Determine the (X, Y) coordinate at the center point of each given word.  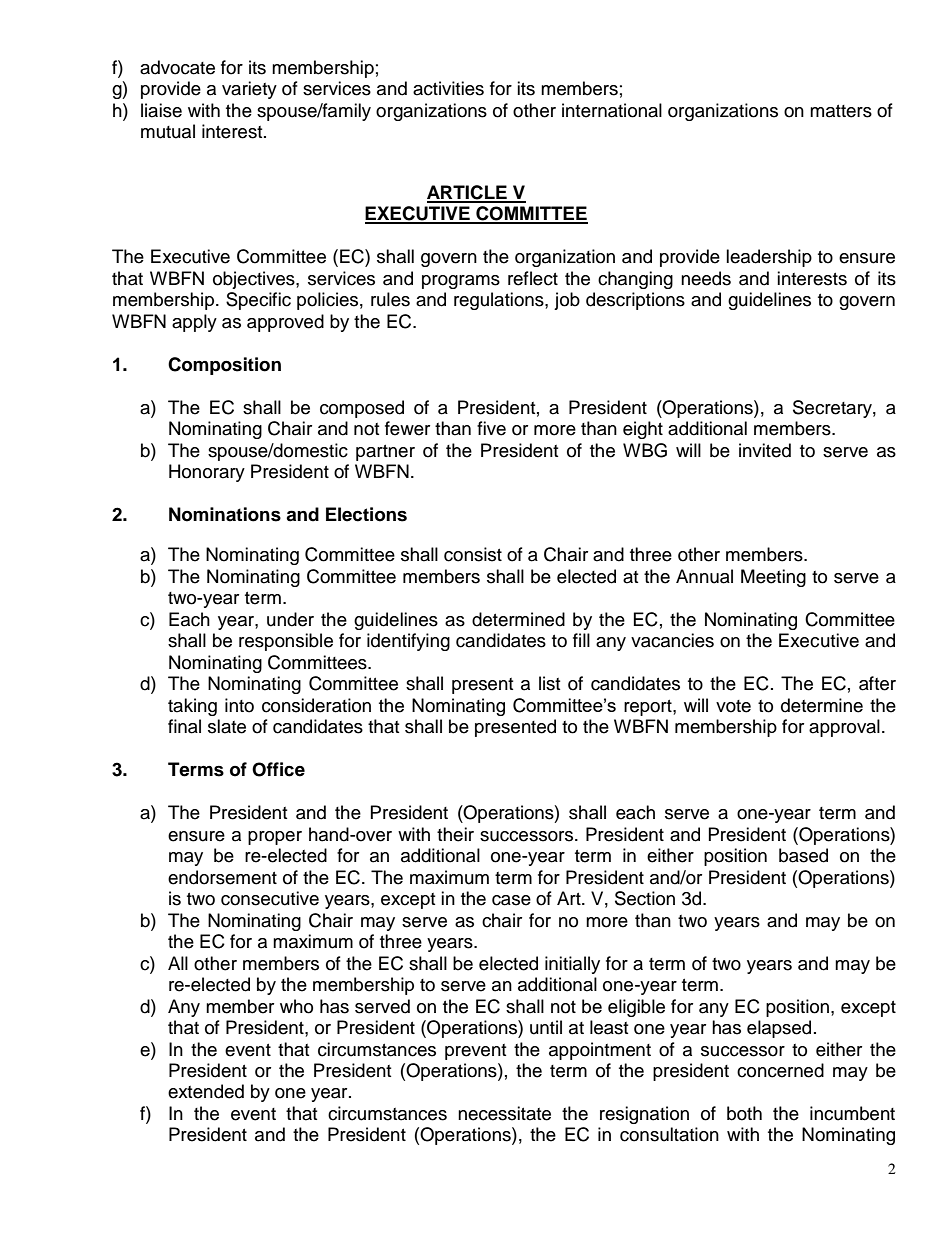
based (803, 855)
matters (841, 111)
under (290, 619)
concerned (780, 1070)
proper (275, 838)
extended (206, 1091)
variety (249, 90)
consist (473, 554)
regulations (500, 301)
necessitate (504, 1113)
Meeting (773, 578)
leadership (769, 258)
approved (285, 323)
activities (448, 88)
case (511, 900)
